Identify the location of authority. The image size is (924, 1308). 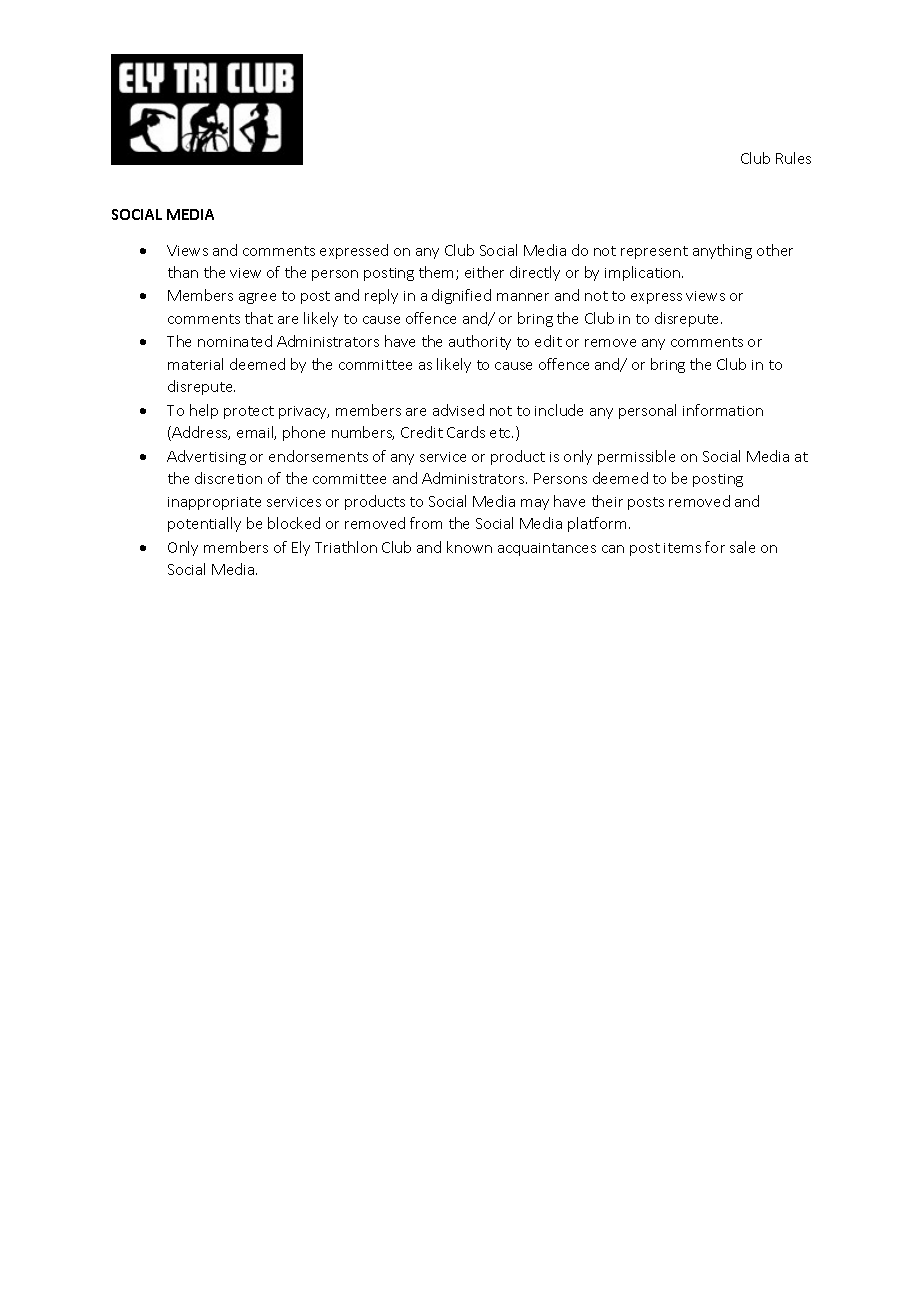
(480, 342).
